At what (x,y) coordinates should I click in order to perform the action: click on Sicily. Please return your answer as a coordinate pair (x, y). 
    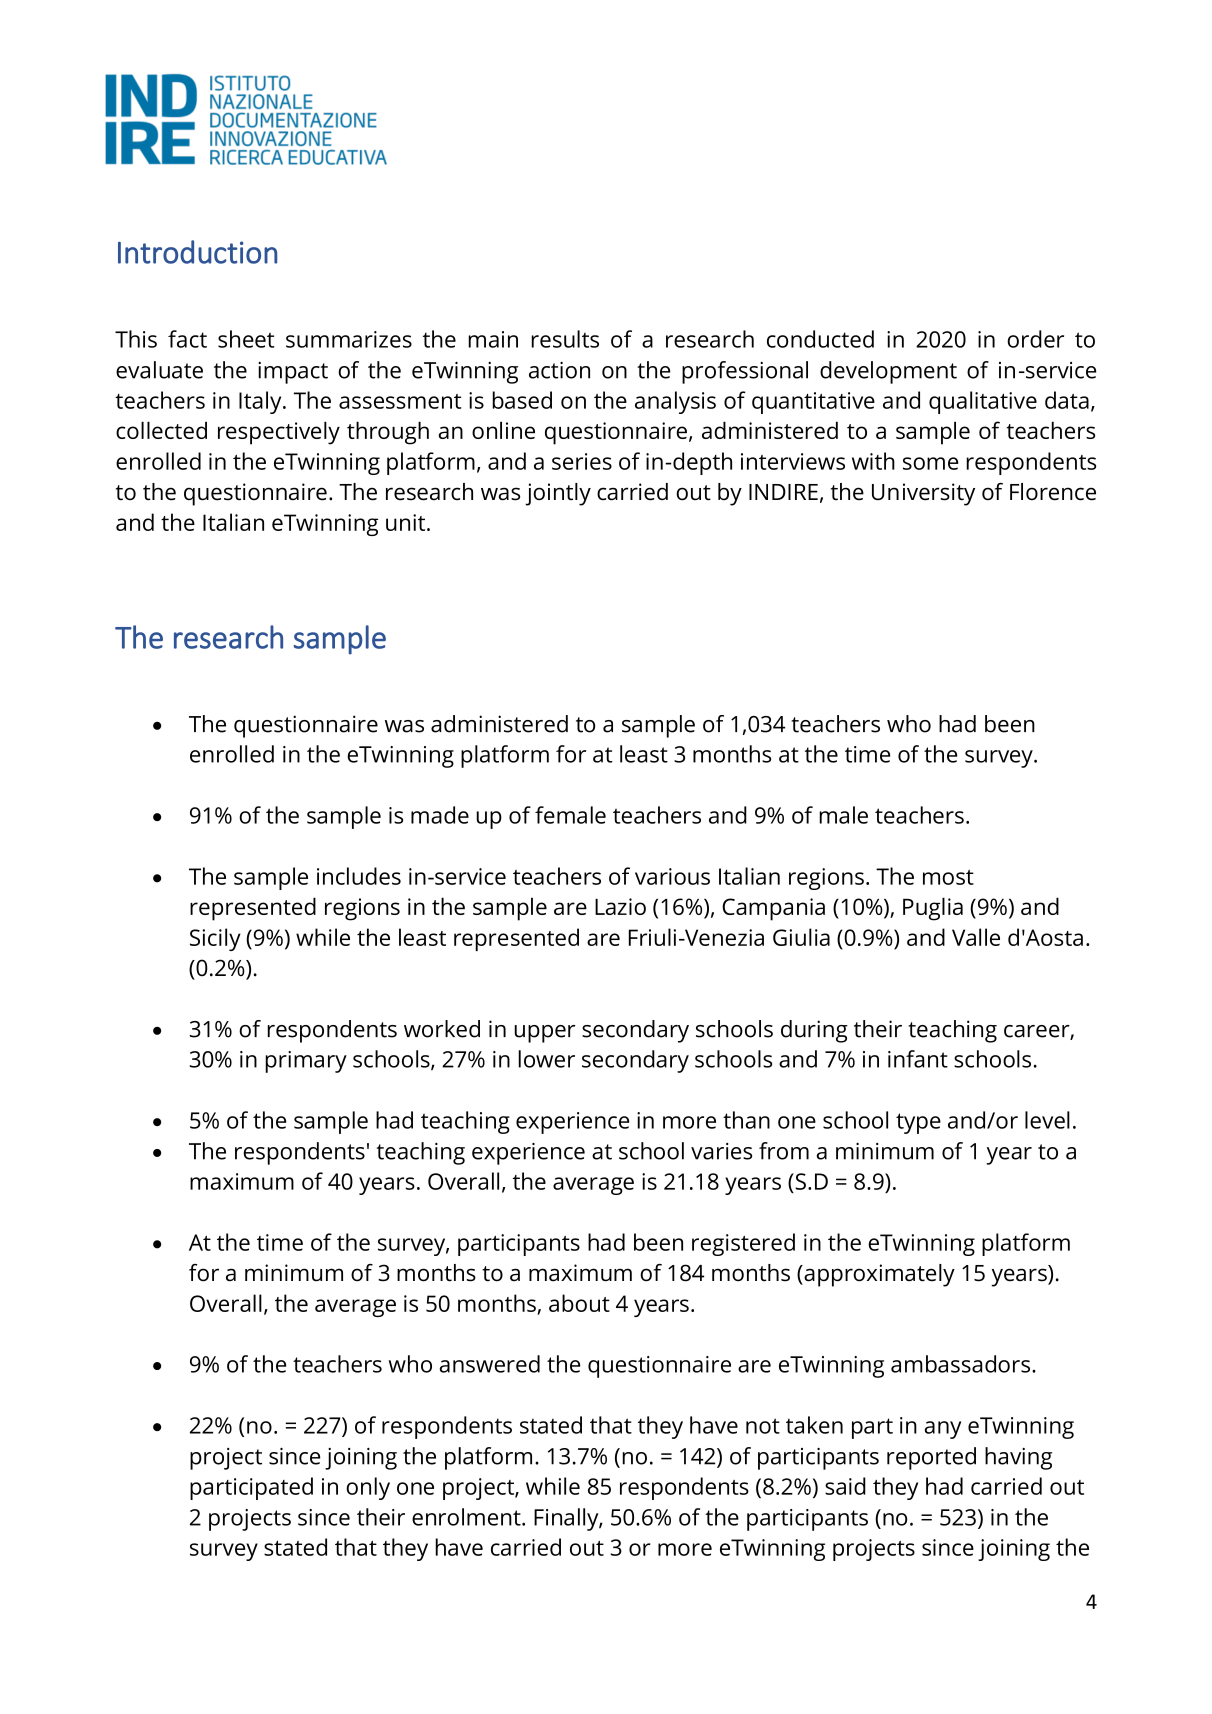
    Looking at the image, I should click on (215, 939).
